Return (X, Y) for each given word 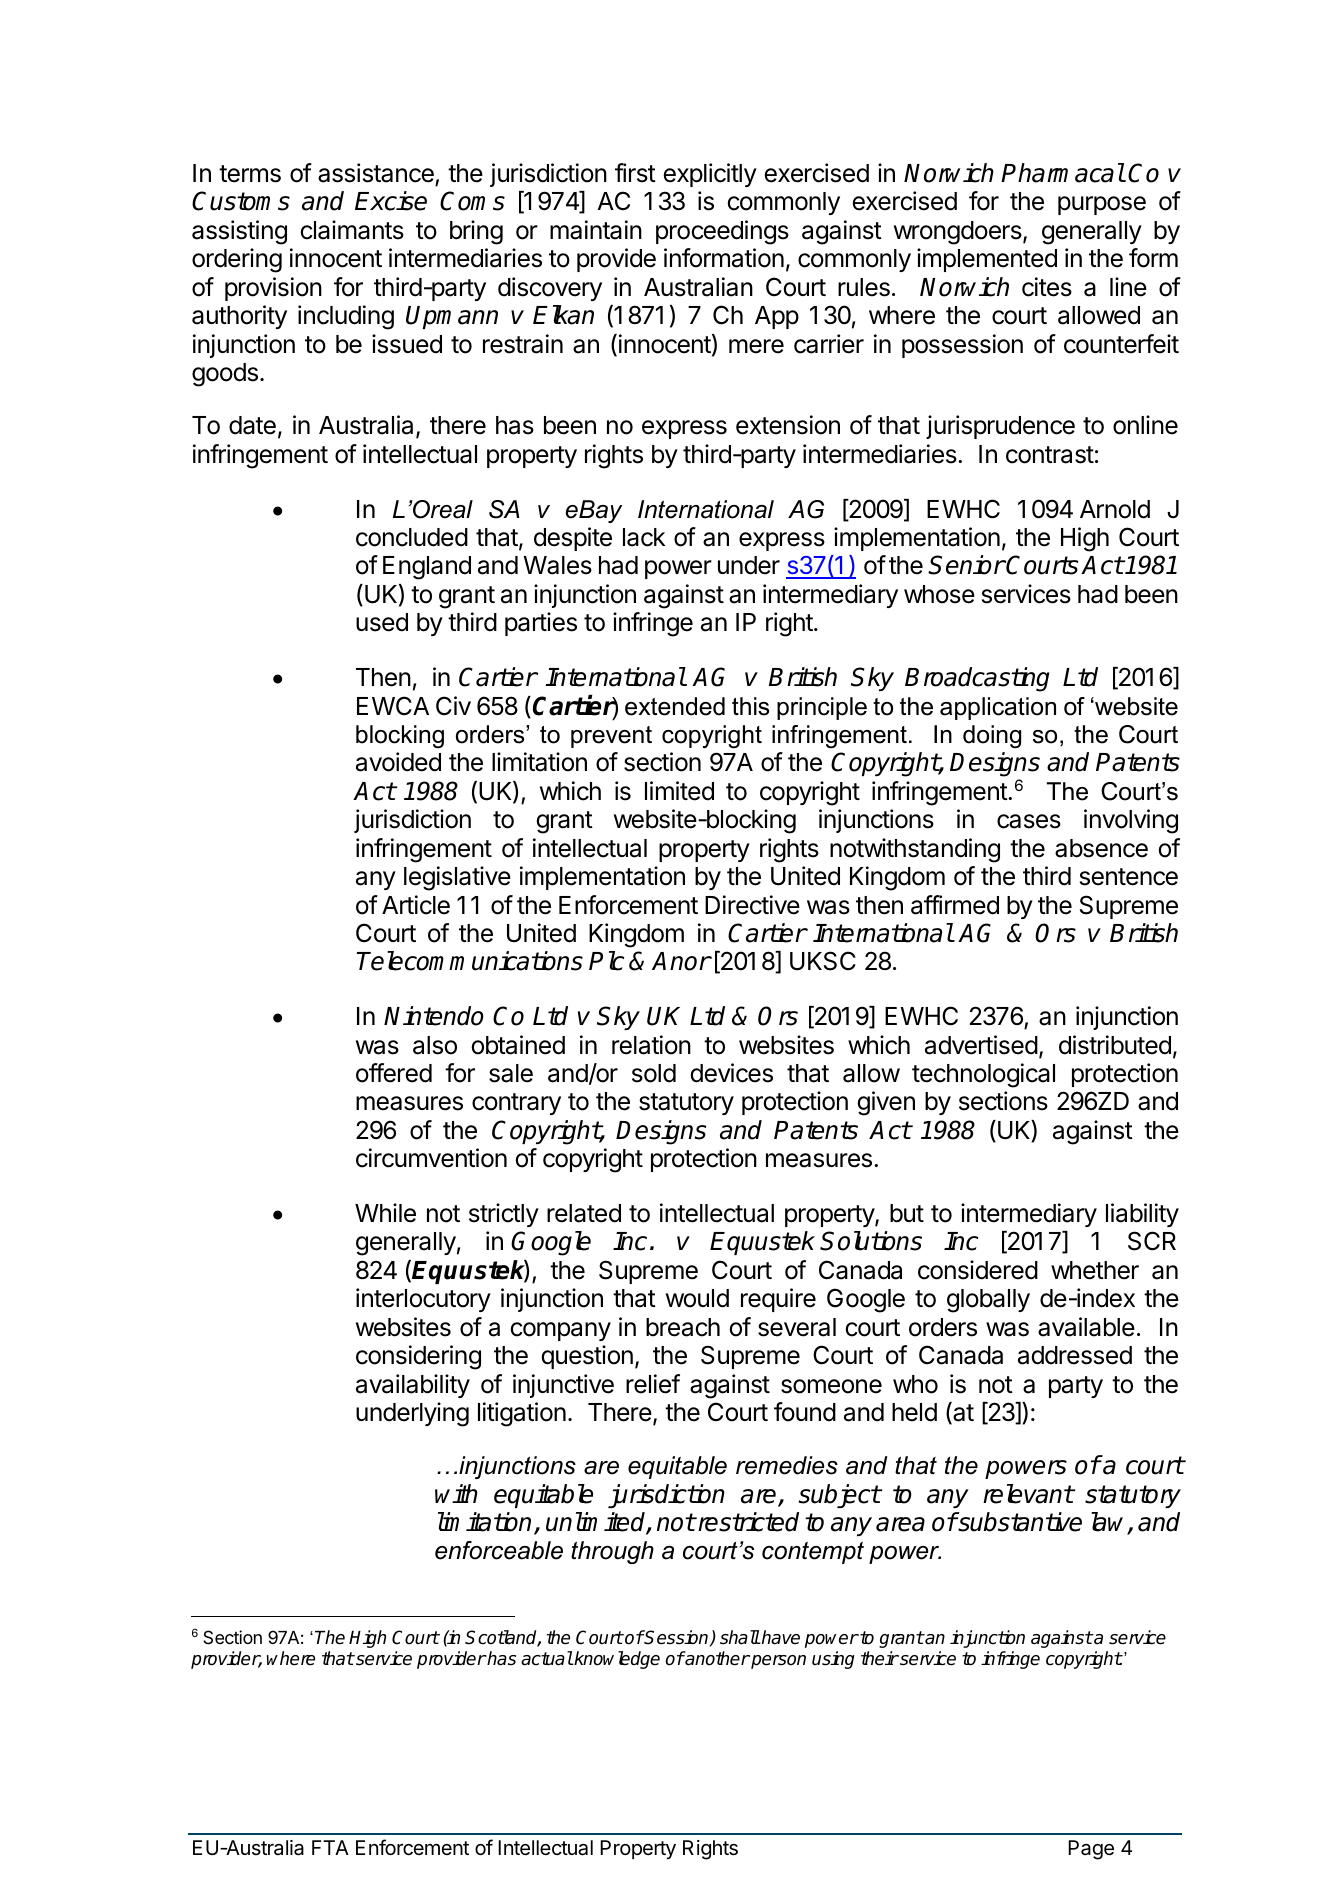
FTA (330, 1847)
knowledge (616, 1660)
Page (1091, 1850)
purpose (1102, 205)
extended (675, 706)
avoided (398, 762)
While (385, 1213)
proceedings (722, 232)
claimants (352, 230)
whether (1095, 1270)
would (697, 1298)
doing (992, 737)
